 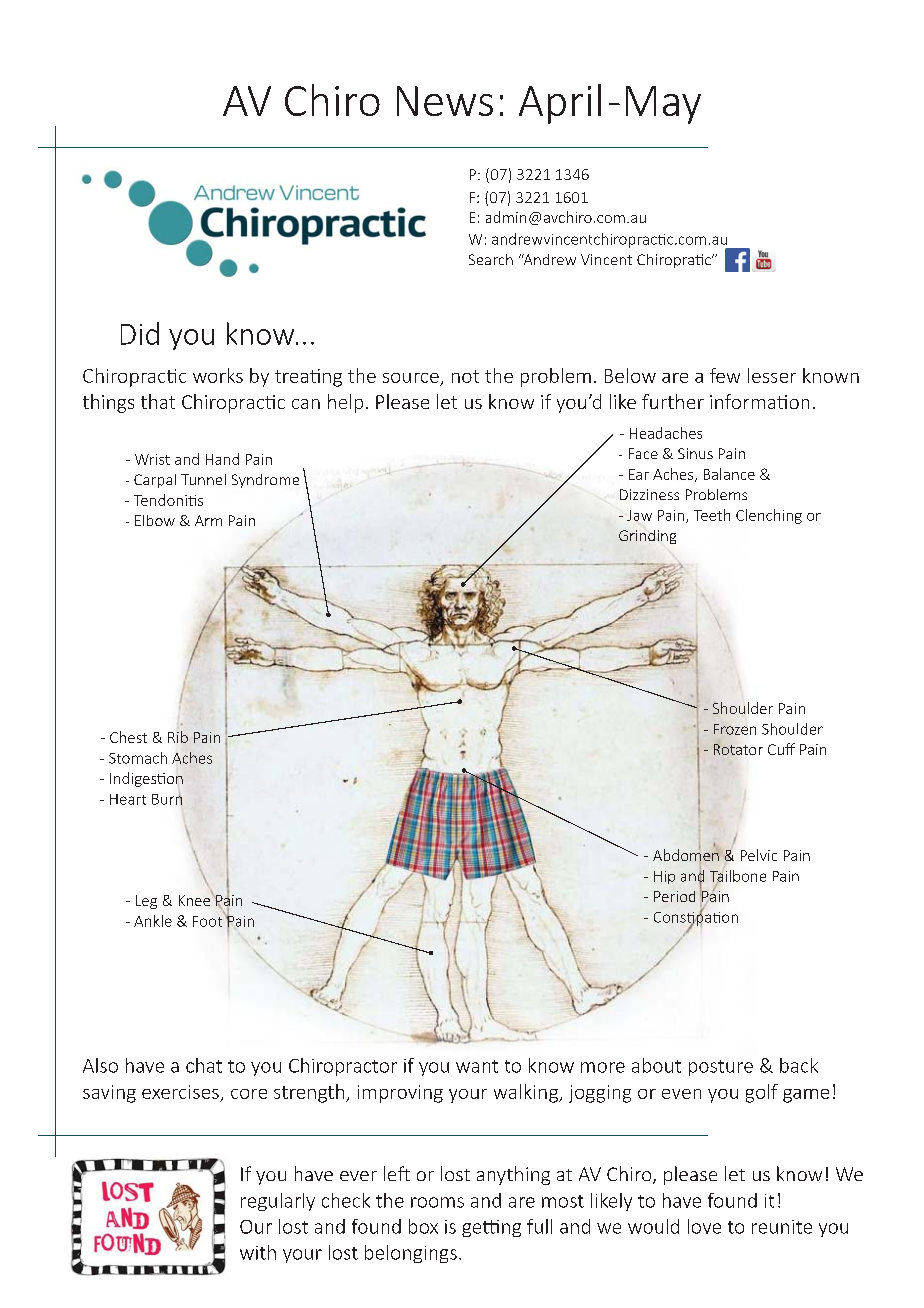 I want to click on Did, so click(x=140, y=333).
